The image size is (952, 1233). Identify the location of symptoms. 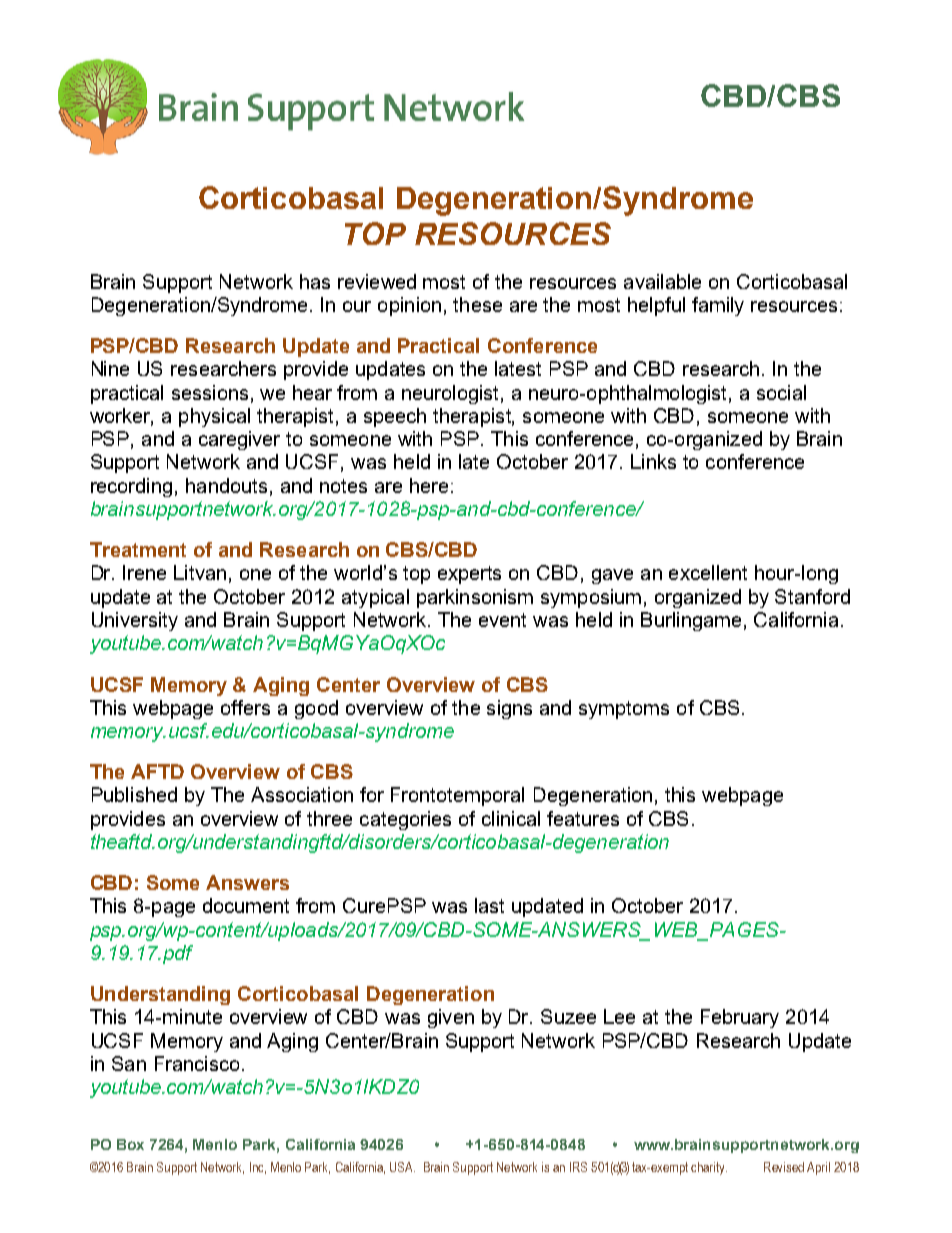
(624, 710).
